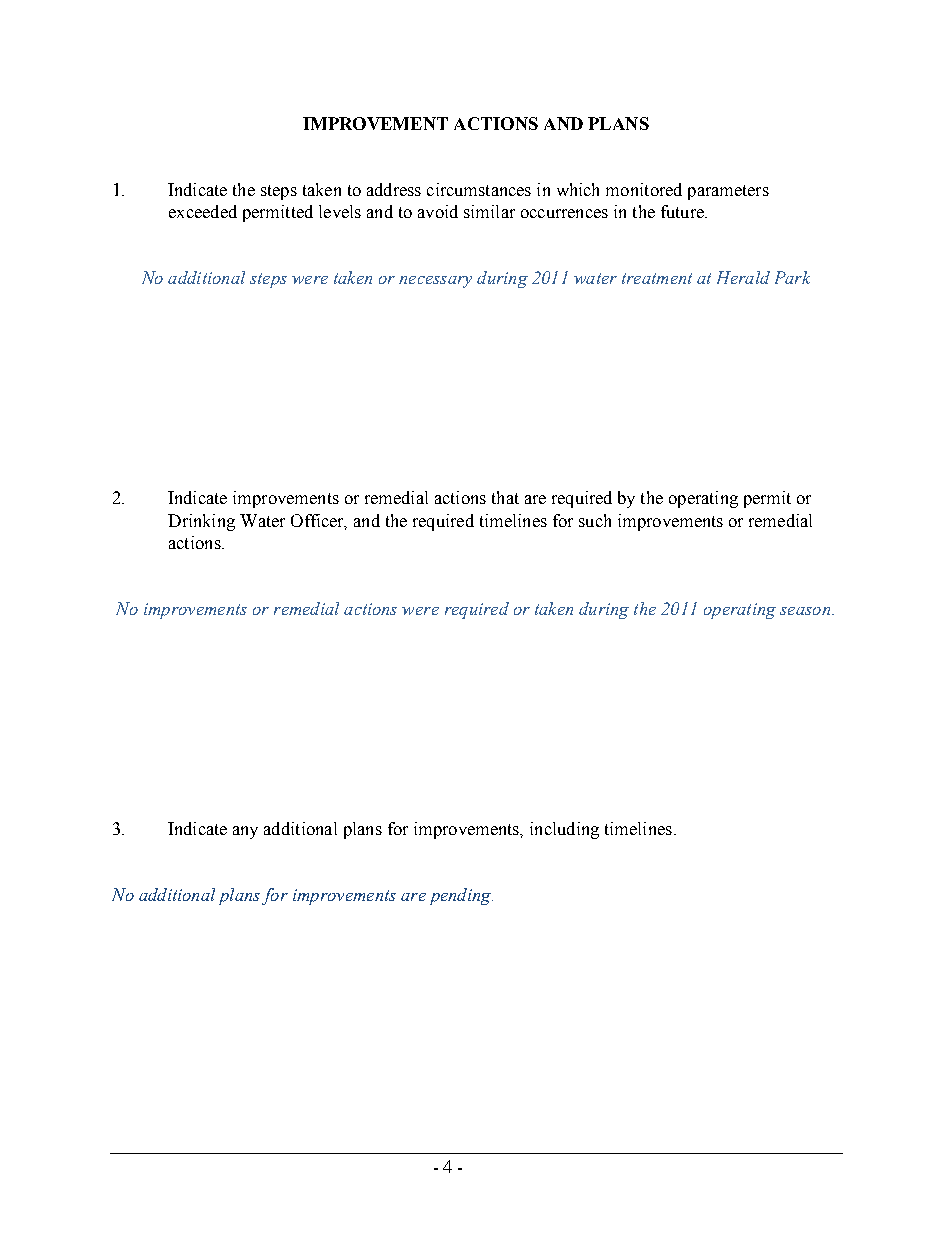  What do you see at coordinates (461, 896) in the screenshot?
I see `pending` at bounding box center [461, 896].
